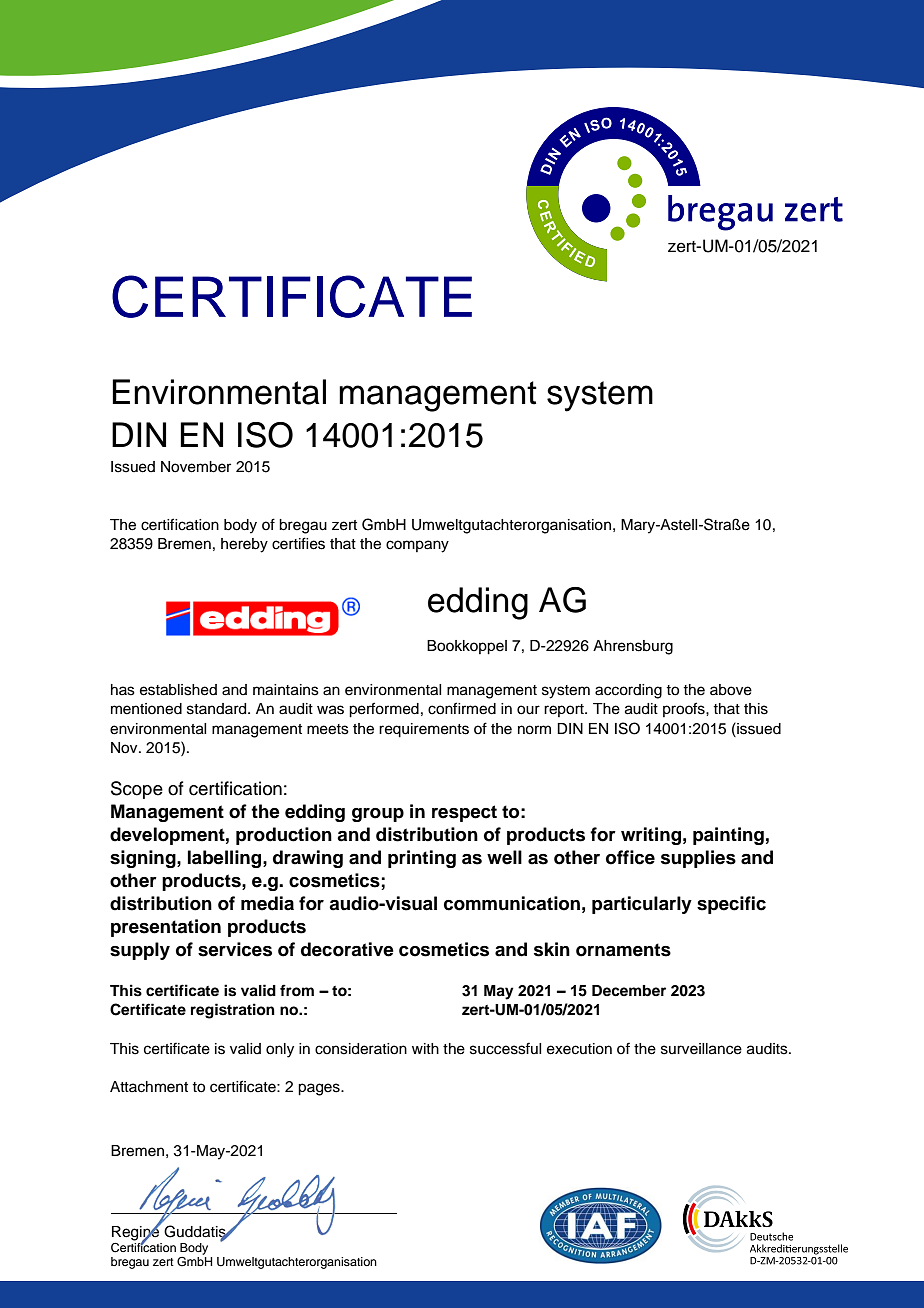 This screenshot has height=1308, width=924. What do you see at coordinates (628, 691) in the screenshot?
I see `according` at bounding box center [628, 691].
